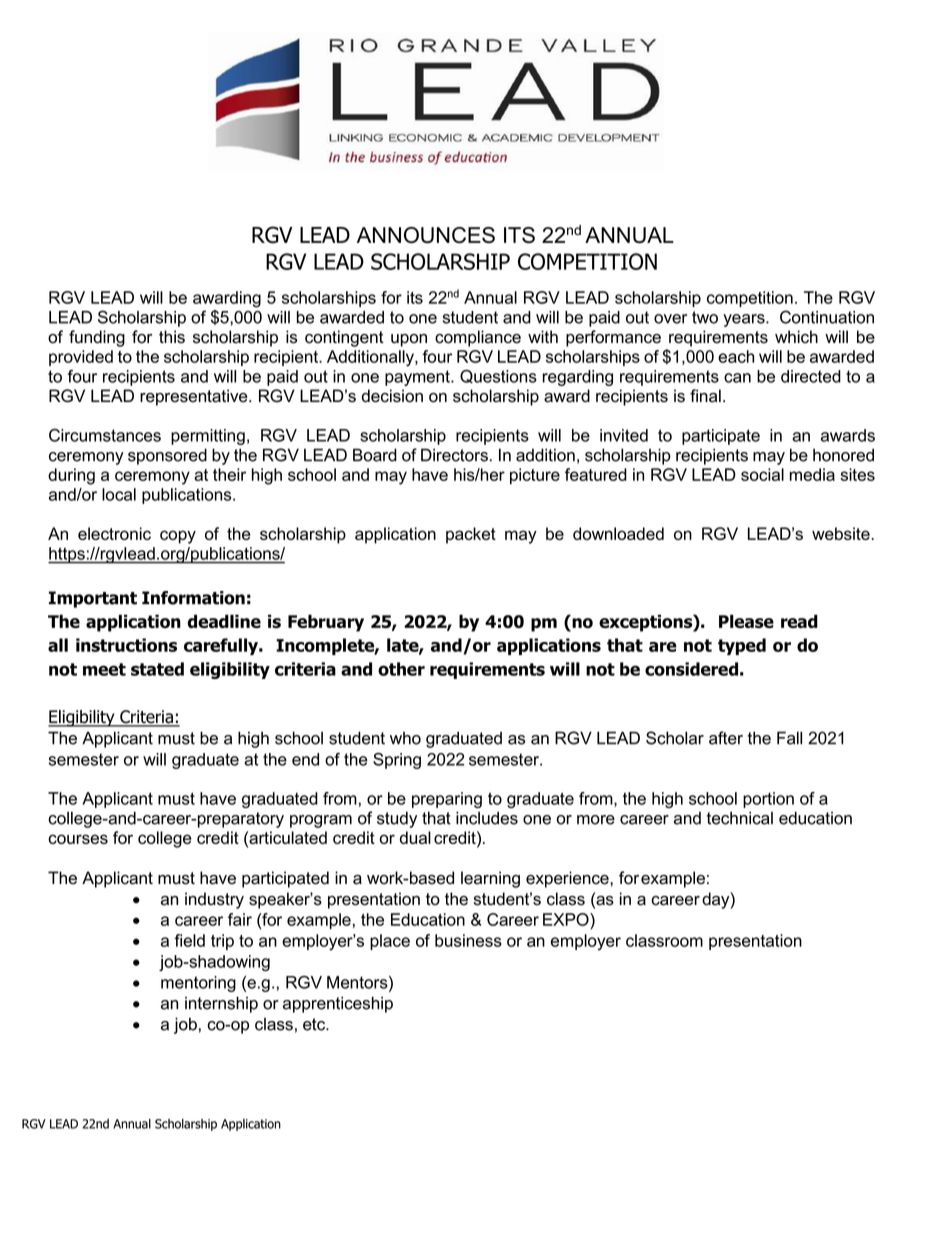 This screenshot has height=1233, width=952. I want to click on business, so click(468, 940).
